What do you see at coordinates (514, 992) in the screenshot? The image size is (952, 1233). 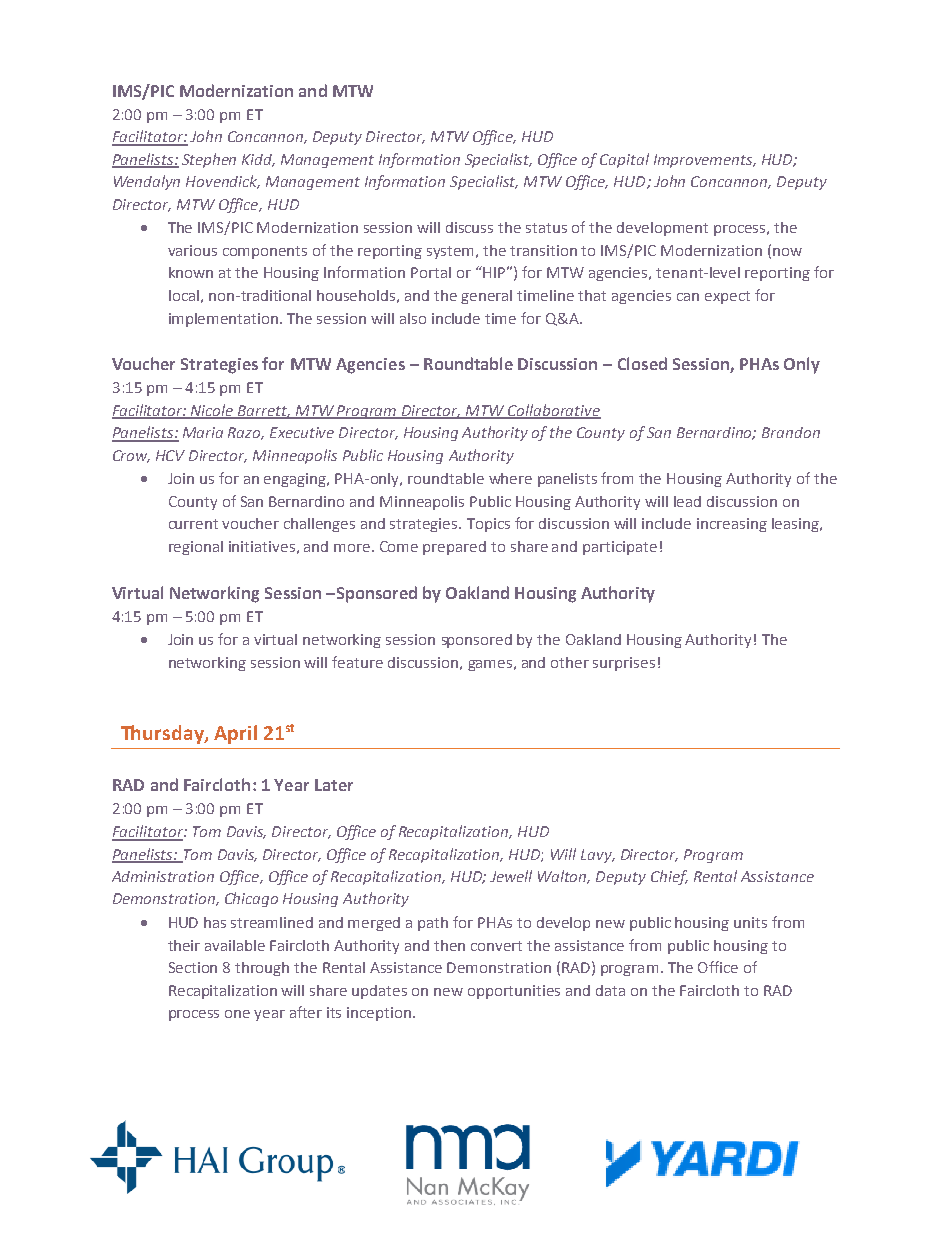 I see `opportunities` at bounding box center [514, 992].
